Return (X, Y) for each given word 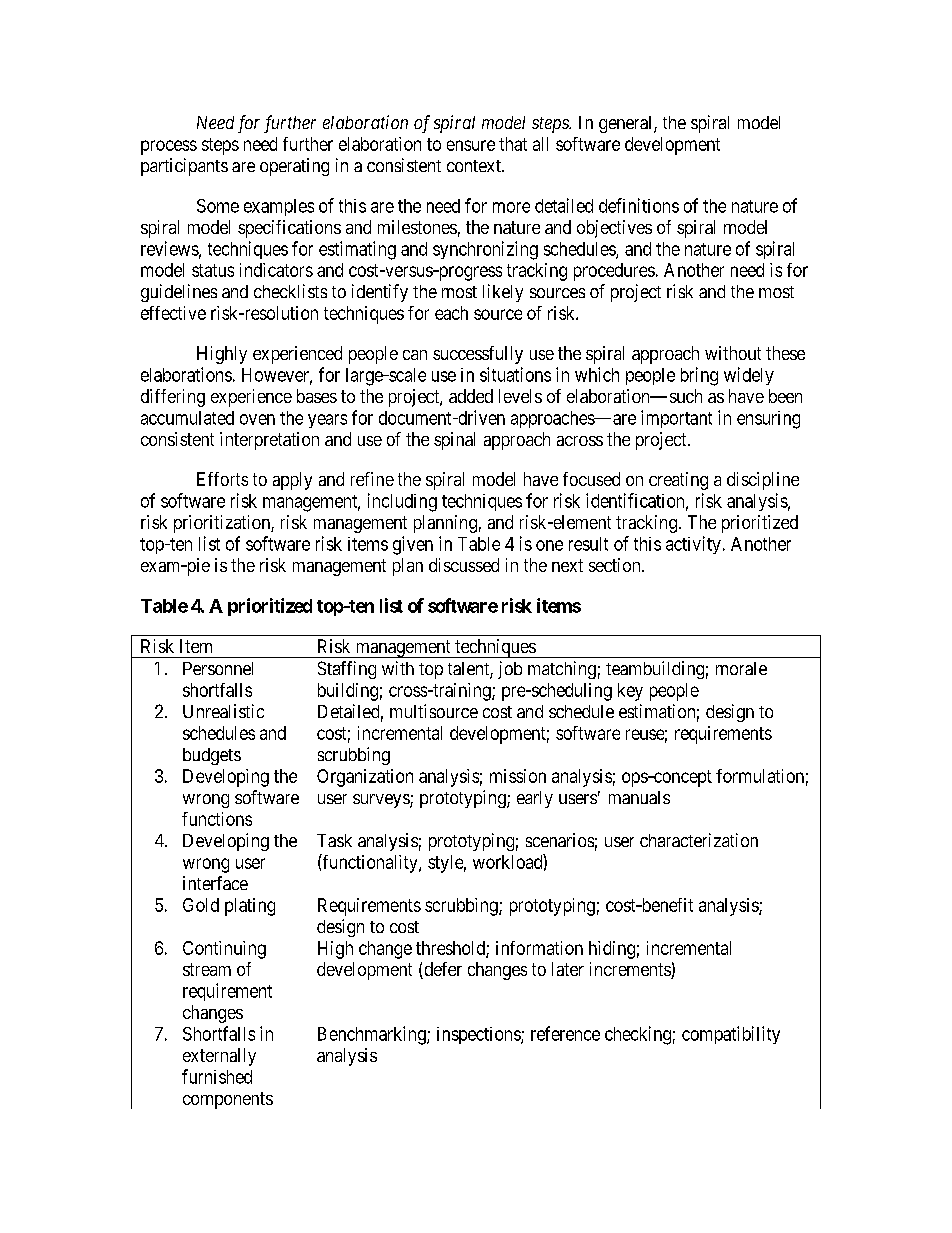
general (627, 124)
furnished (217, 1076)
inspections (479, 1035)
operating (294, 167)
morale (741, 668)
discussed (464, 565)
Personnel (218, 668)
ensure (471, 145)
